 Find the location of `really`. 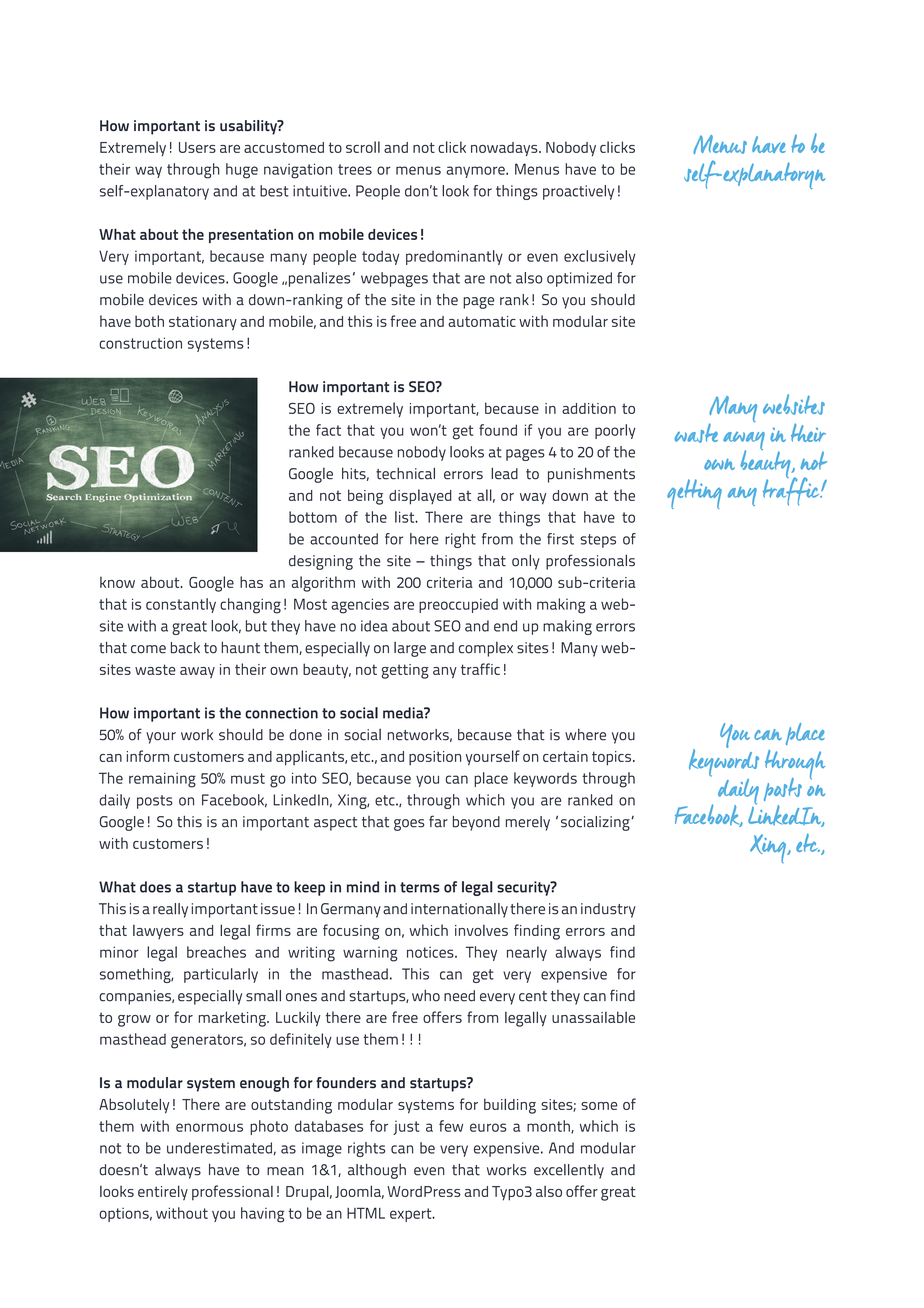

really is located at coordinates (170, 910).
